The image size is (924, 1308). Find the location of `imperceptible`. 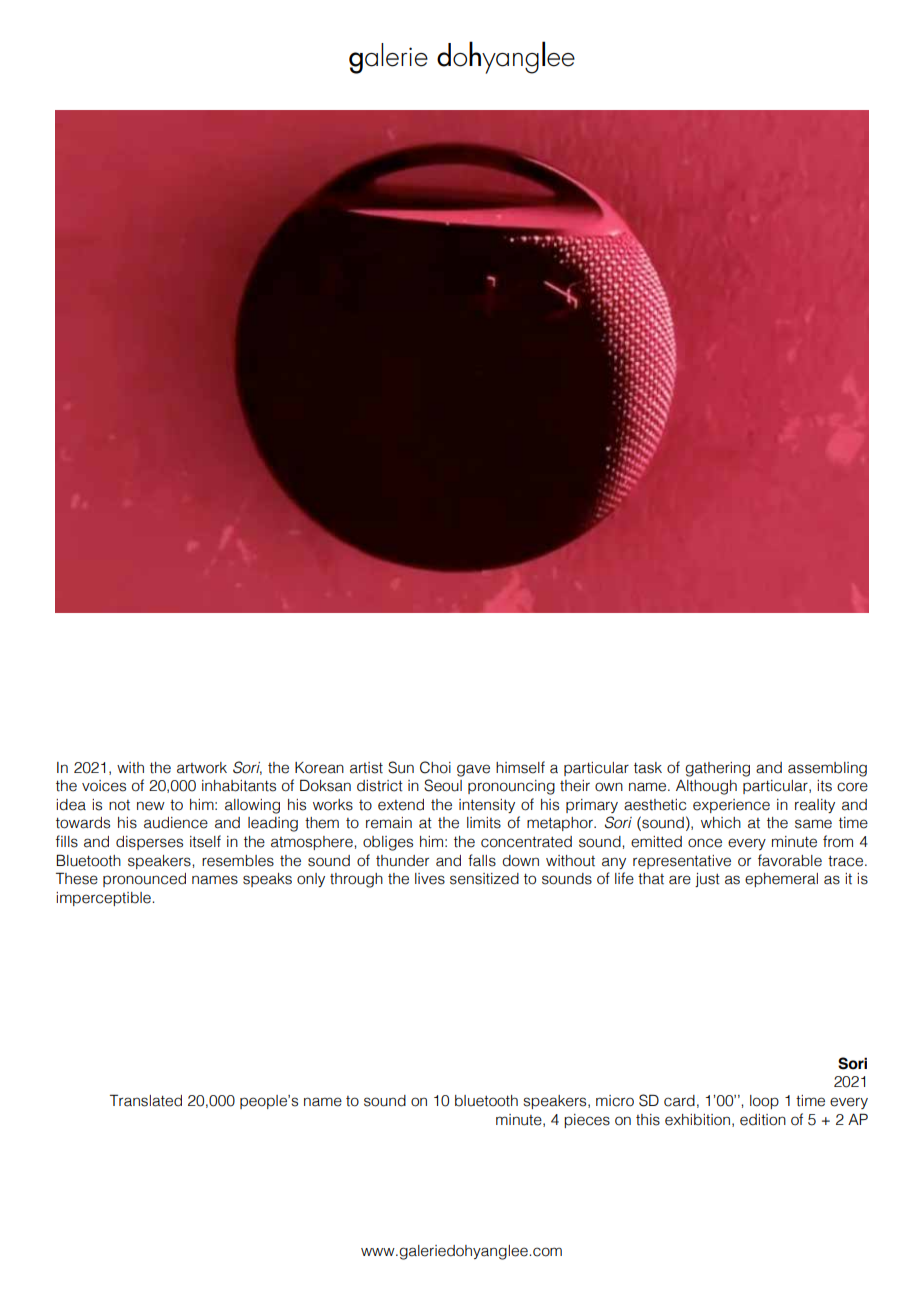

imperceptible is located at coordinates (104, 899).
